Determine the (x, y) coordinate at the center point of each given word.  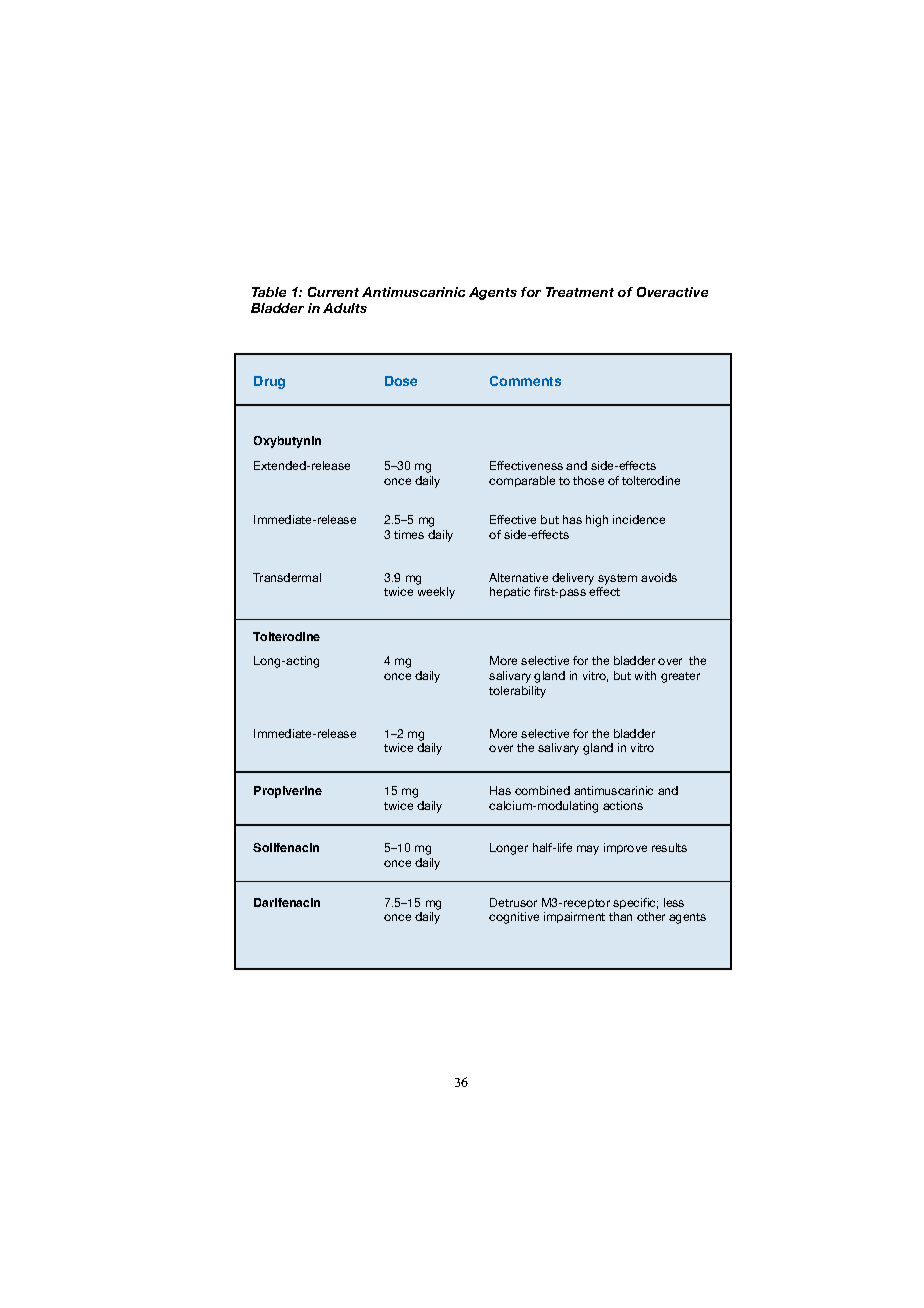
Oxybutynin (287, 442)
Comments (525, 381)
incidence (639, 519)
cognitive (514, 918)
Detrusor (513, 902)
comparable (522, 481)
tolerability (517, 692)
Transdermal (287, 577)
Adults (345, 308)
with (645, 675)
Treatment (580, 292)
